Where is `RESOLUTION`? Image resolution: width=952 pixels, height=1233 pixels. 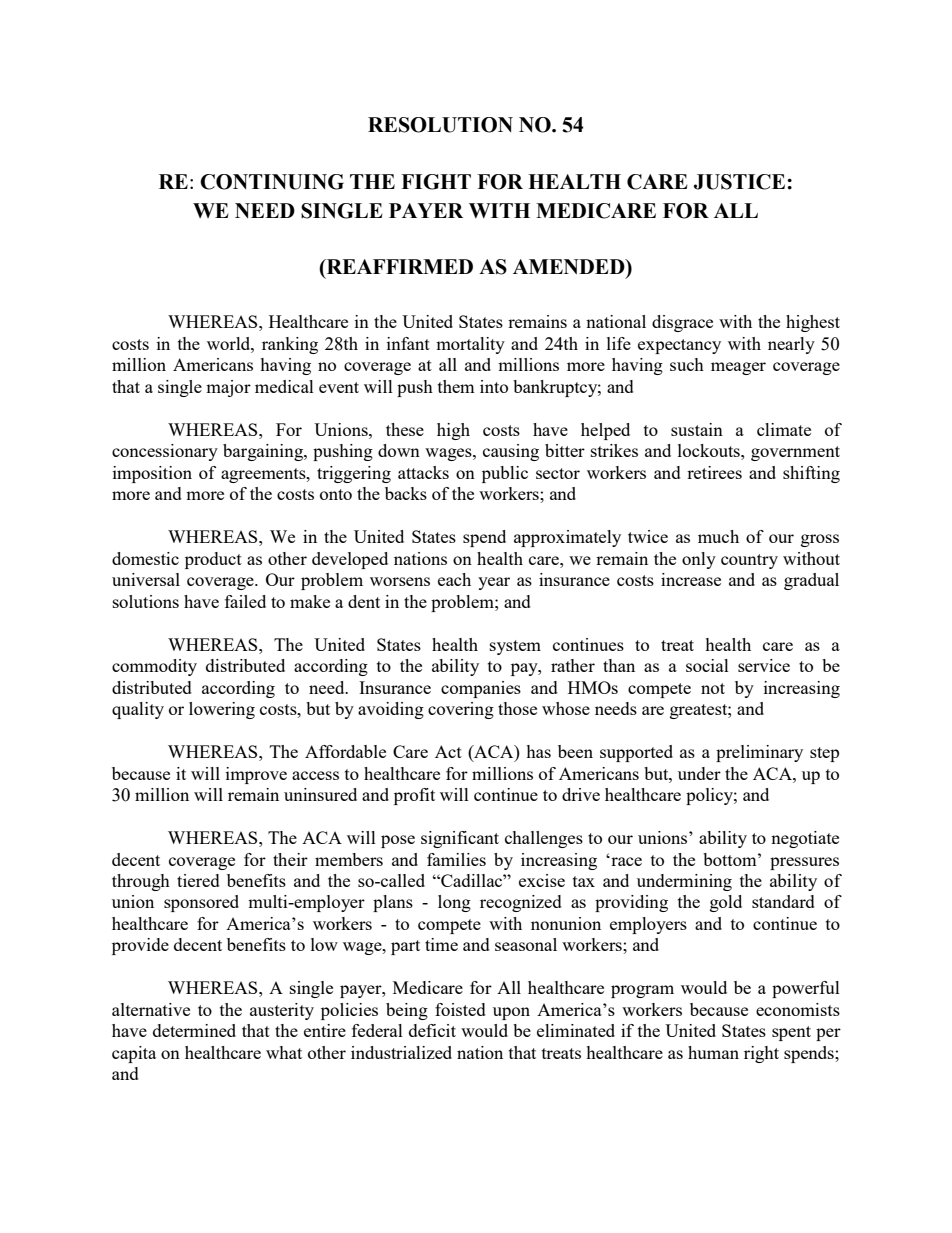 RESOLUTION is located at coordinates (440, 125).
